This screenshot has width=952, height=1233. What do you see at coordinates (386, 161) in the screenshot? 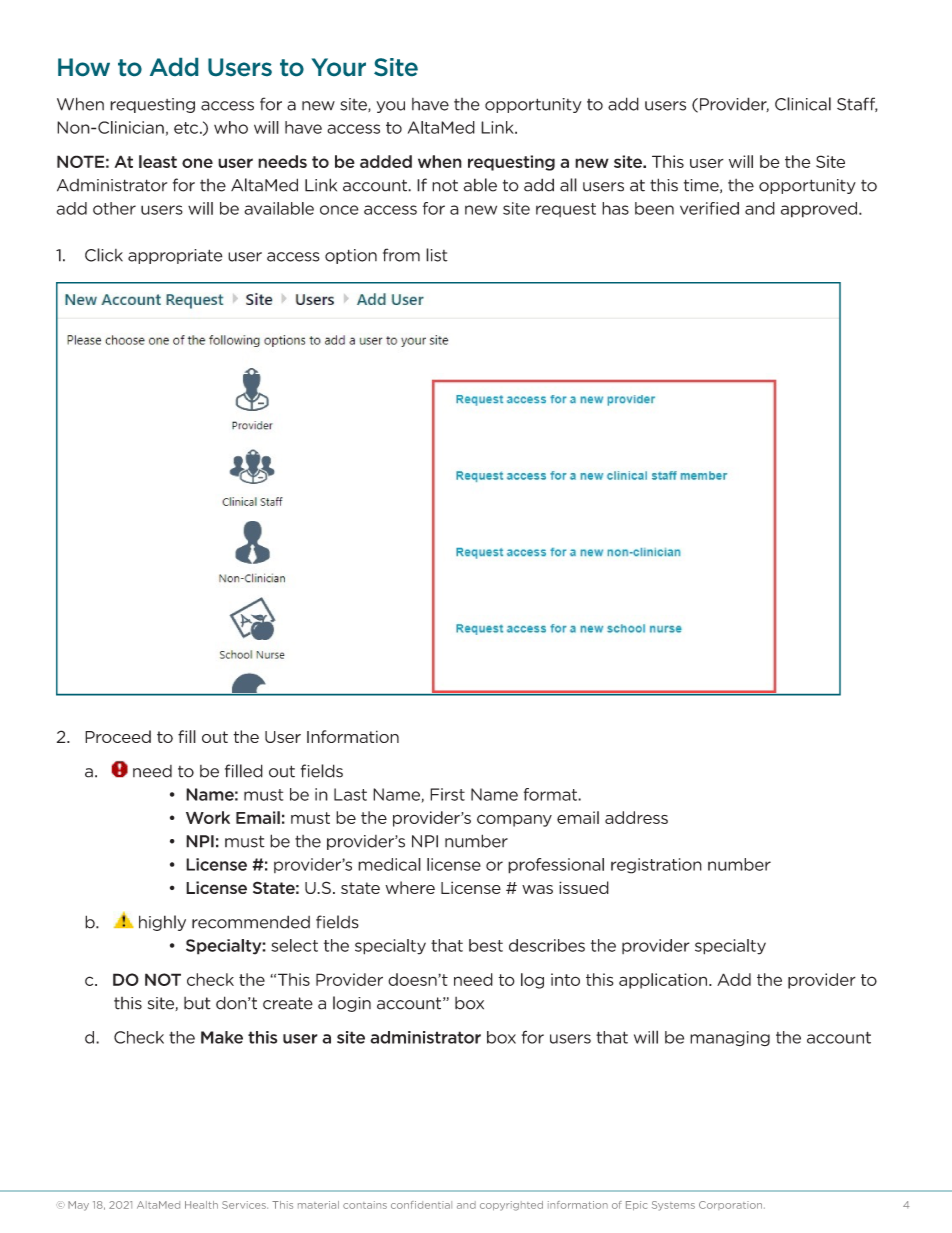
I see `added` at bounding box center [386, 161].
